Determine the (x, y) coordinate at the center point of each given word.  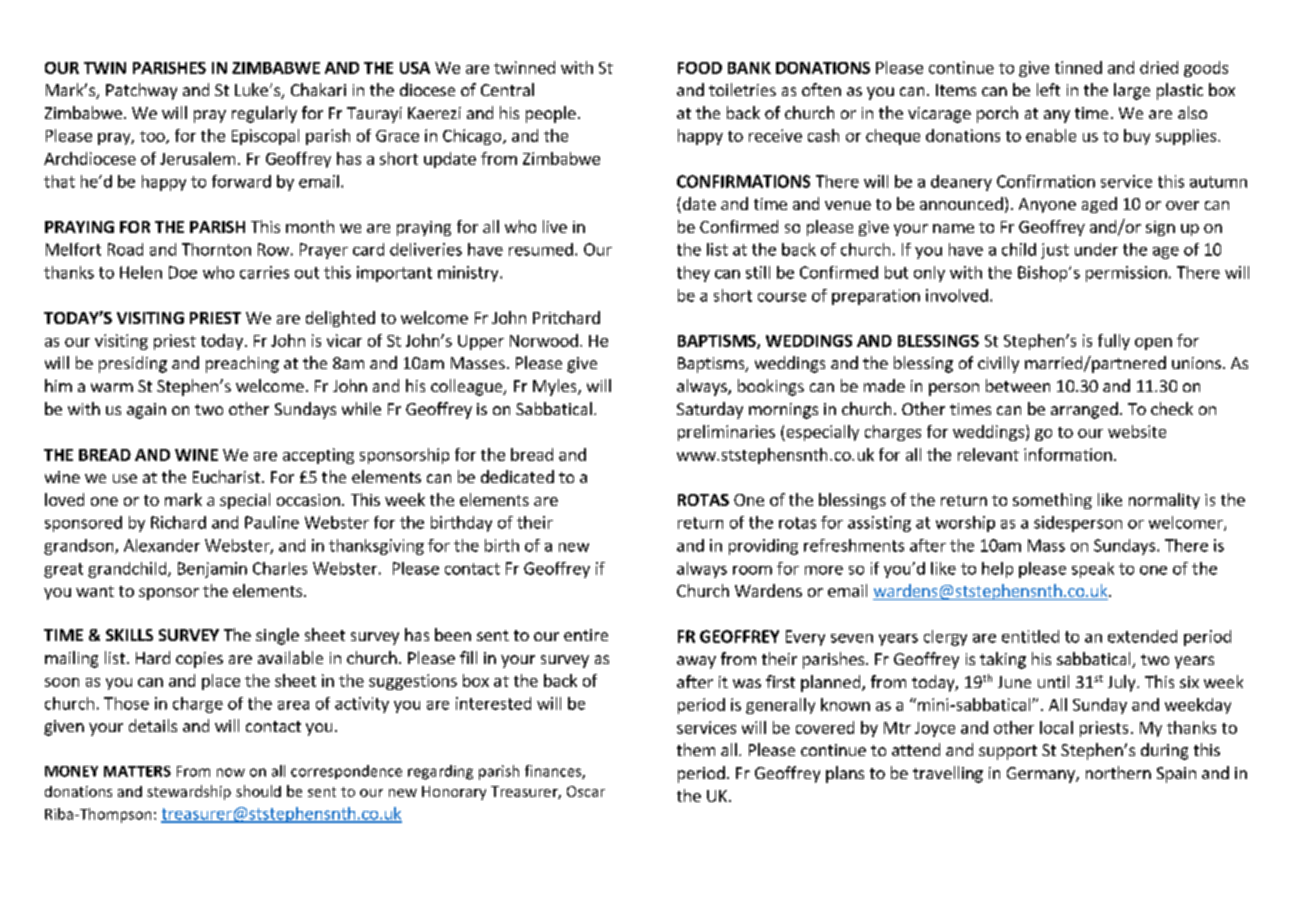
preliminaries (726, 433)
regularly (264, 114)
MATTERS (137, 771)
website (1137, 431)
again (146, 411)
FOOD (700, 68)
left (1048, 89)
